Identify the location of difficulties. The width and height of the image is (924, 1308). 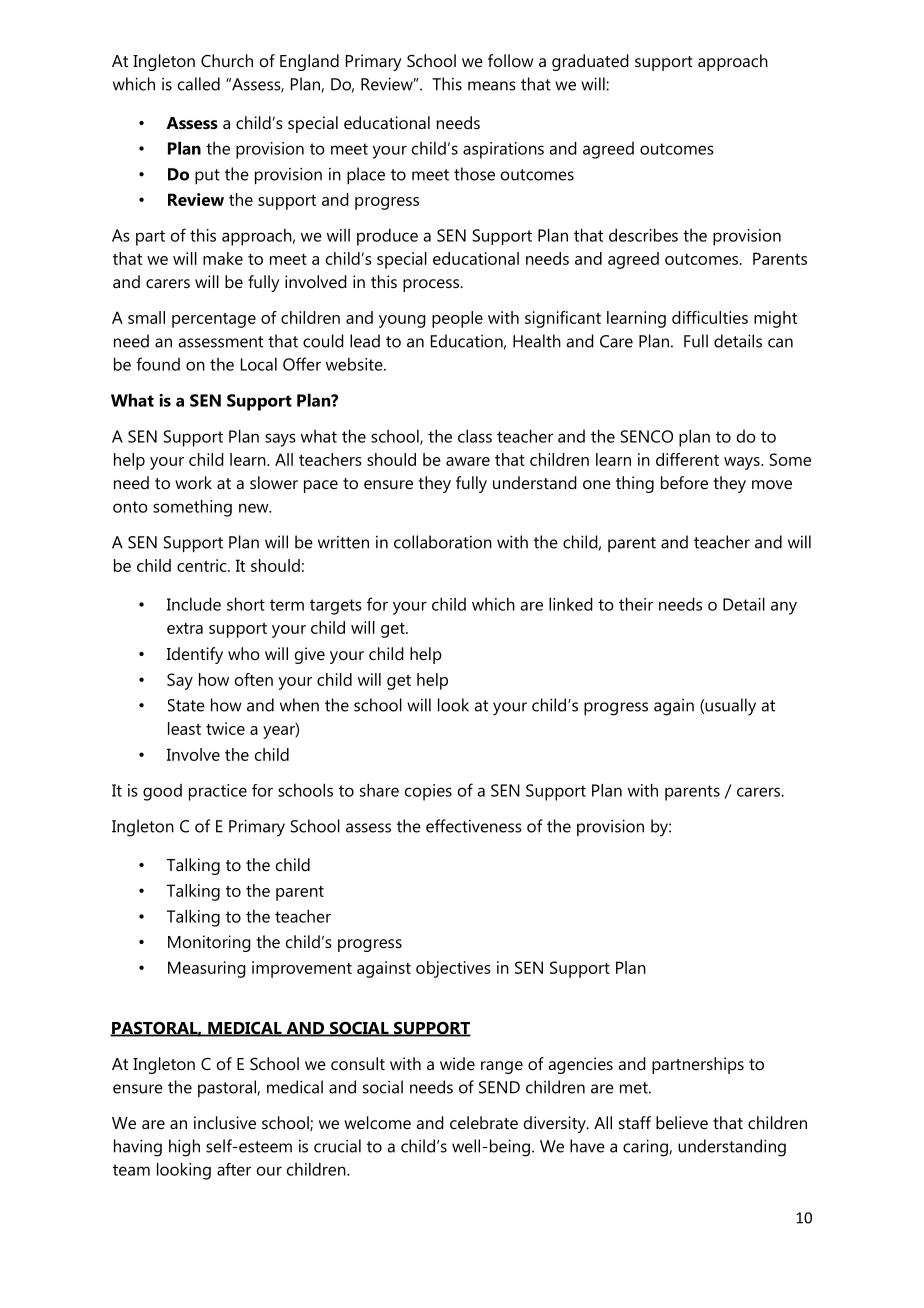
(710, 317).
